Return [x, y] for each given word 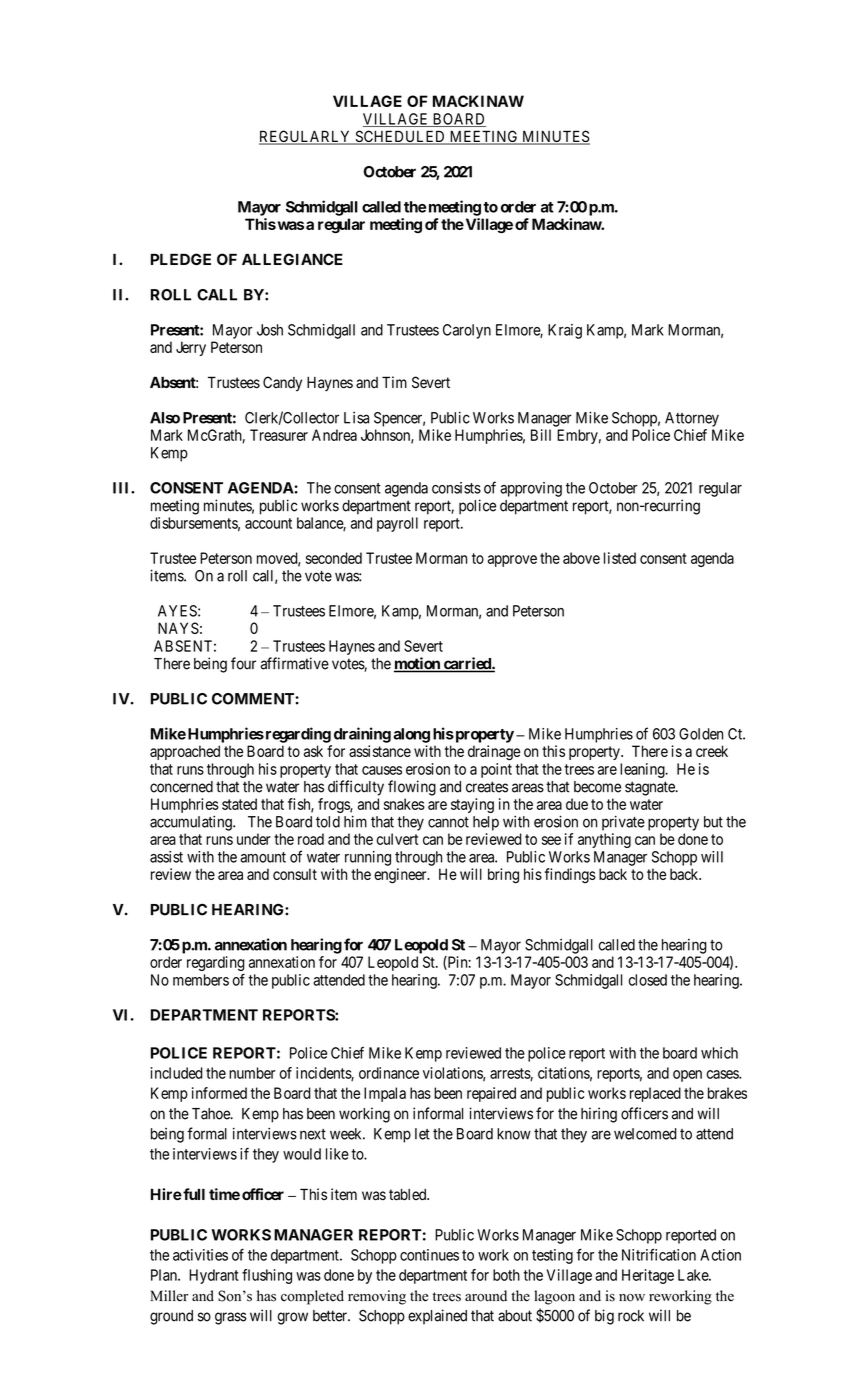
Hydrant [214, 1276]
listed [620, 558]
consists [456, 488]
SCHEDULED [400, 137]
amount [263, 857]
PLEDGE [181, 259]
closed [647, 980]
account [268, 523]
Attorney [692, 419]
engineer [401, 876]
